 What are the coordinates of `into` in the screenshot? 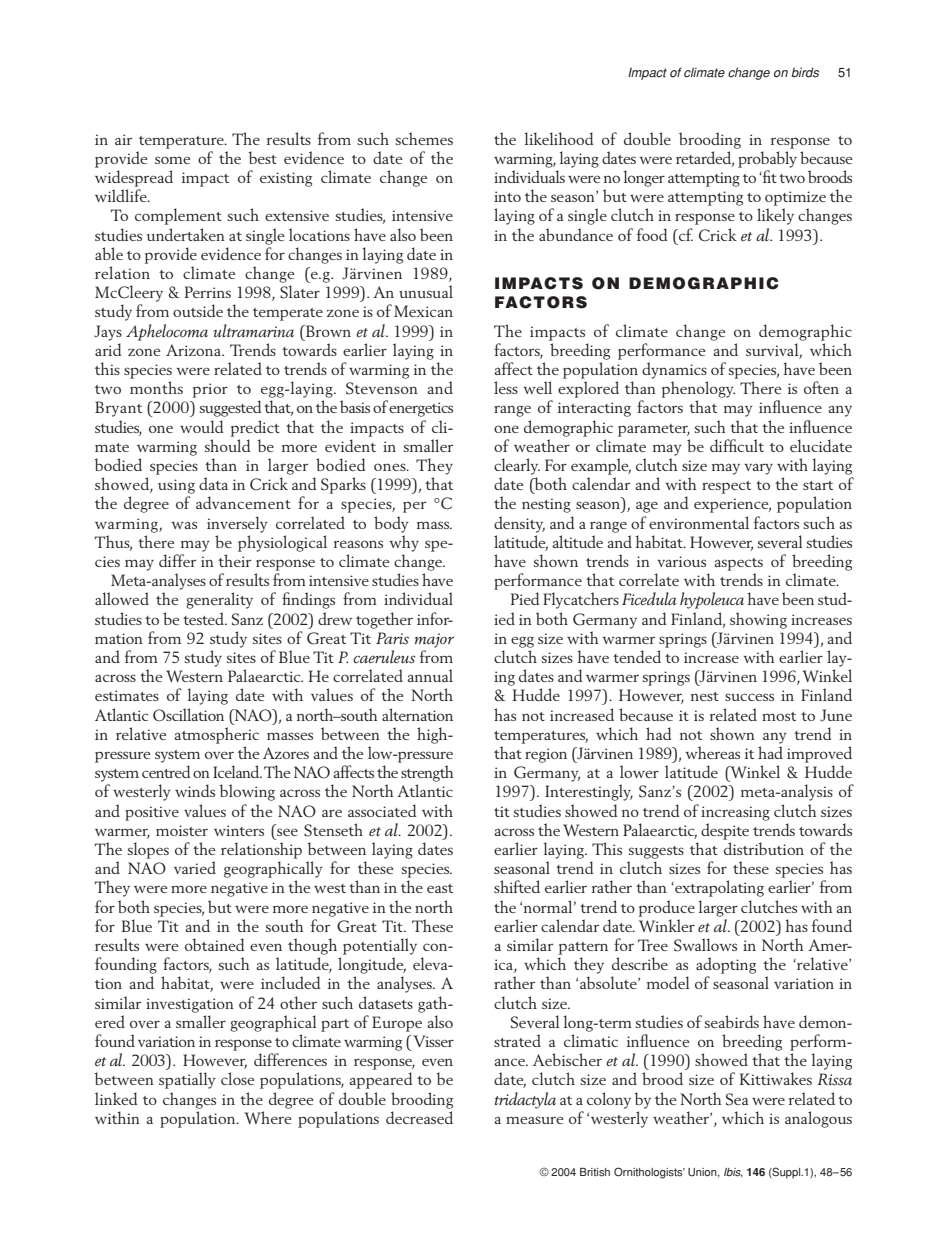 It's located at (507, 196).
